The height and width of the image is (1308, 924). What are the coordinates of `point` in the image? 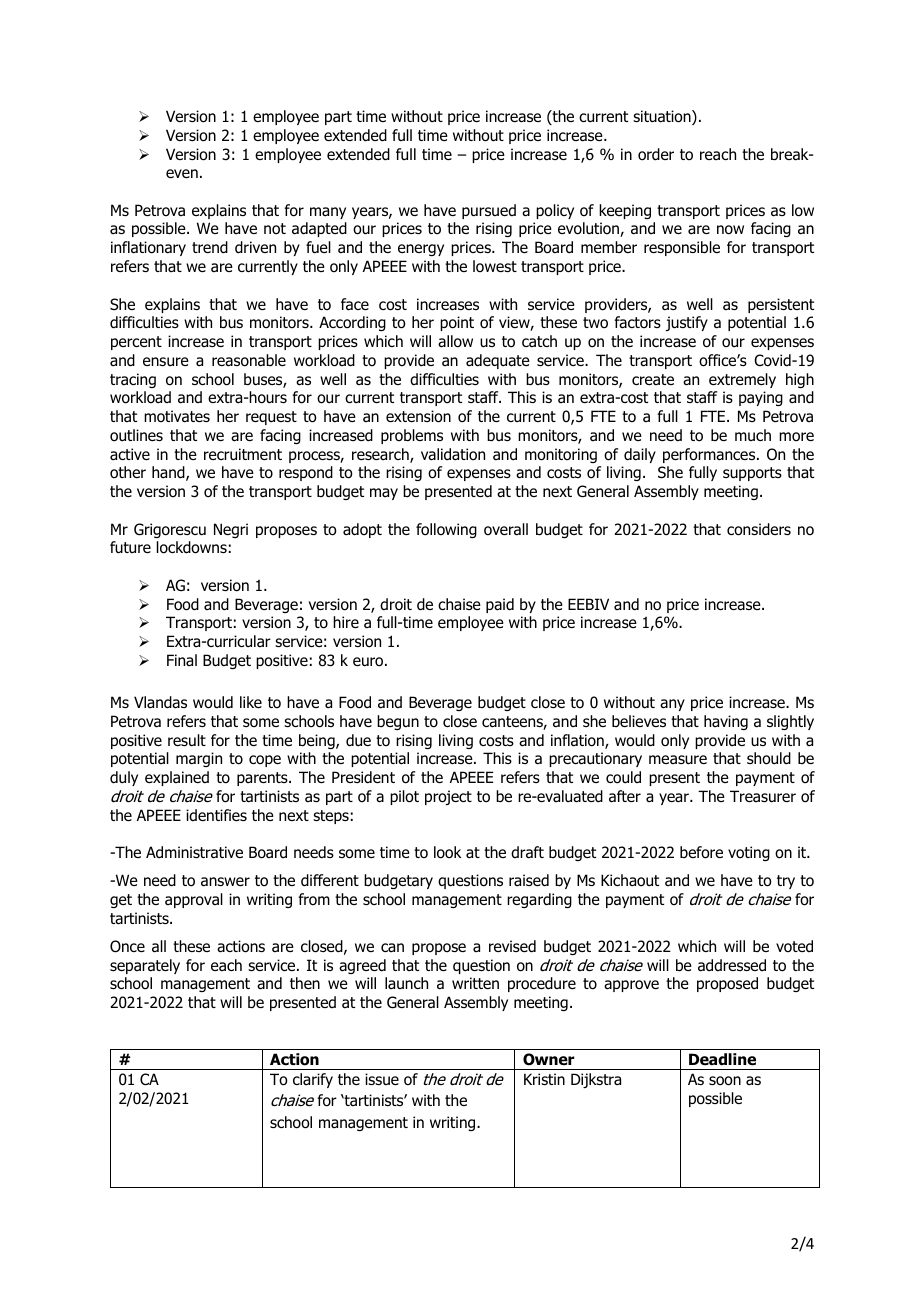 It's located at (457, 323).
